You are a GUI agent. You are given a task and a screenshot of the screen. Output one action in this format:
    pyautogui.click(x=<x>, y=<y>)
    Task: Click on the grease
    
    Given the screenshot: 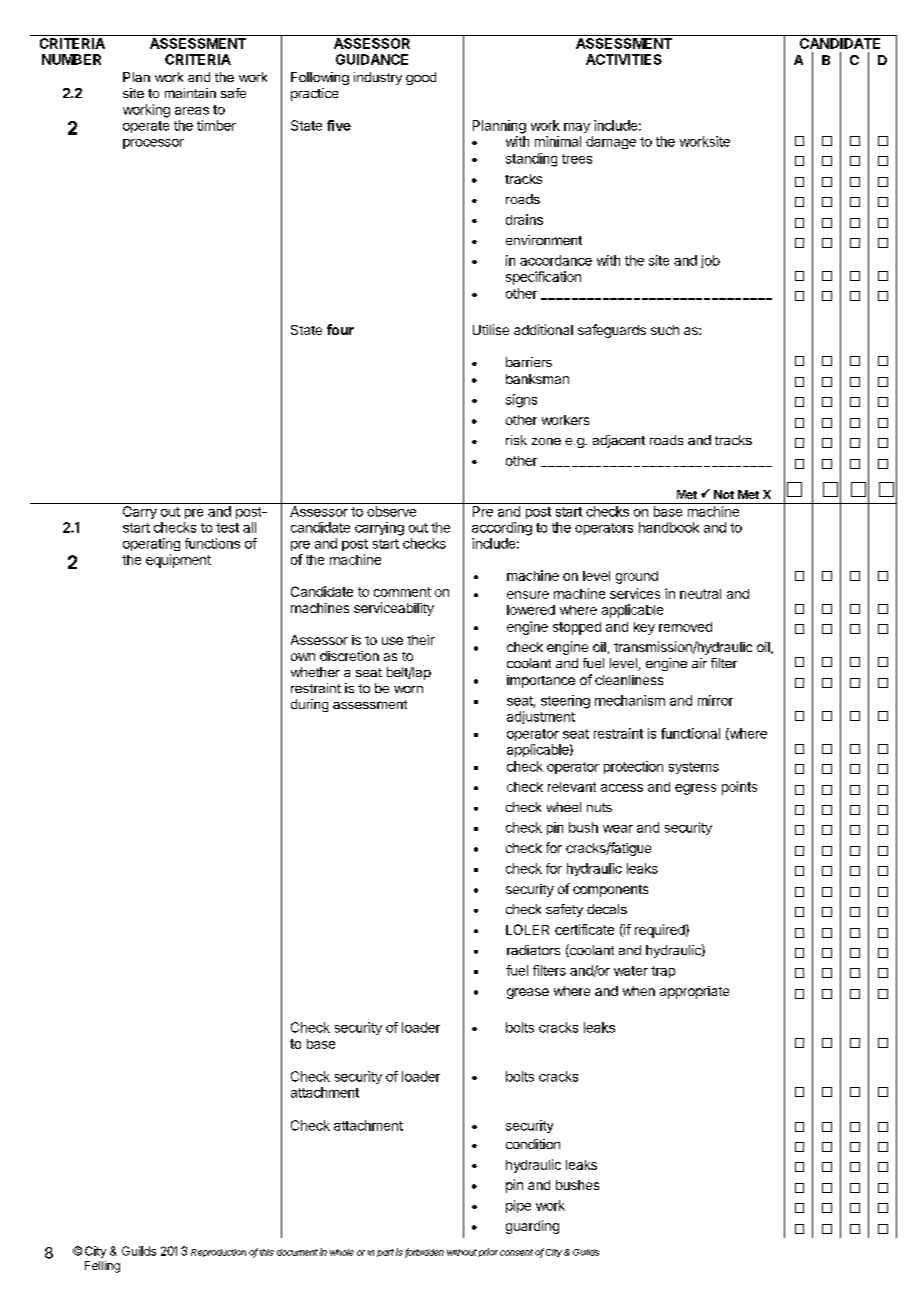 What is the action you would take?
    pyautogui.click(x=528, y=993)
